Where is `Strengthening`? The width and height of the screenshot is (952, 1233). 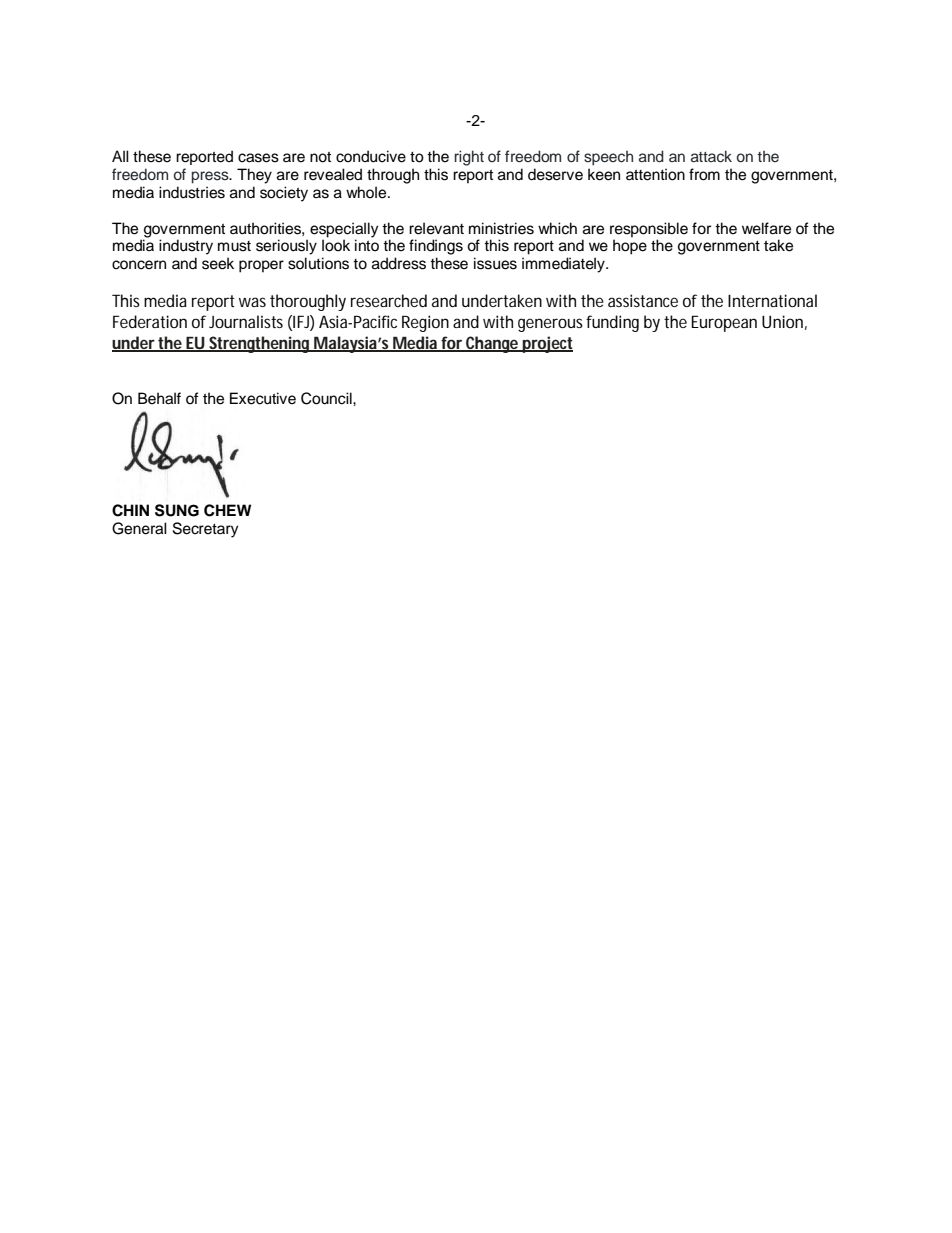 Strengthening is located at coordinates (260, 344).
